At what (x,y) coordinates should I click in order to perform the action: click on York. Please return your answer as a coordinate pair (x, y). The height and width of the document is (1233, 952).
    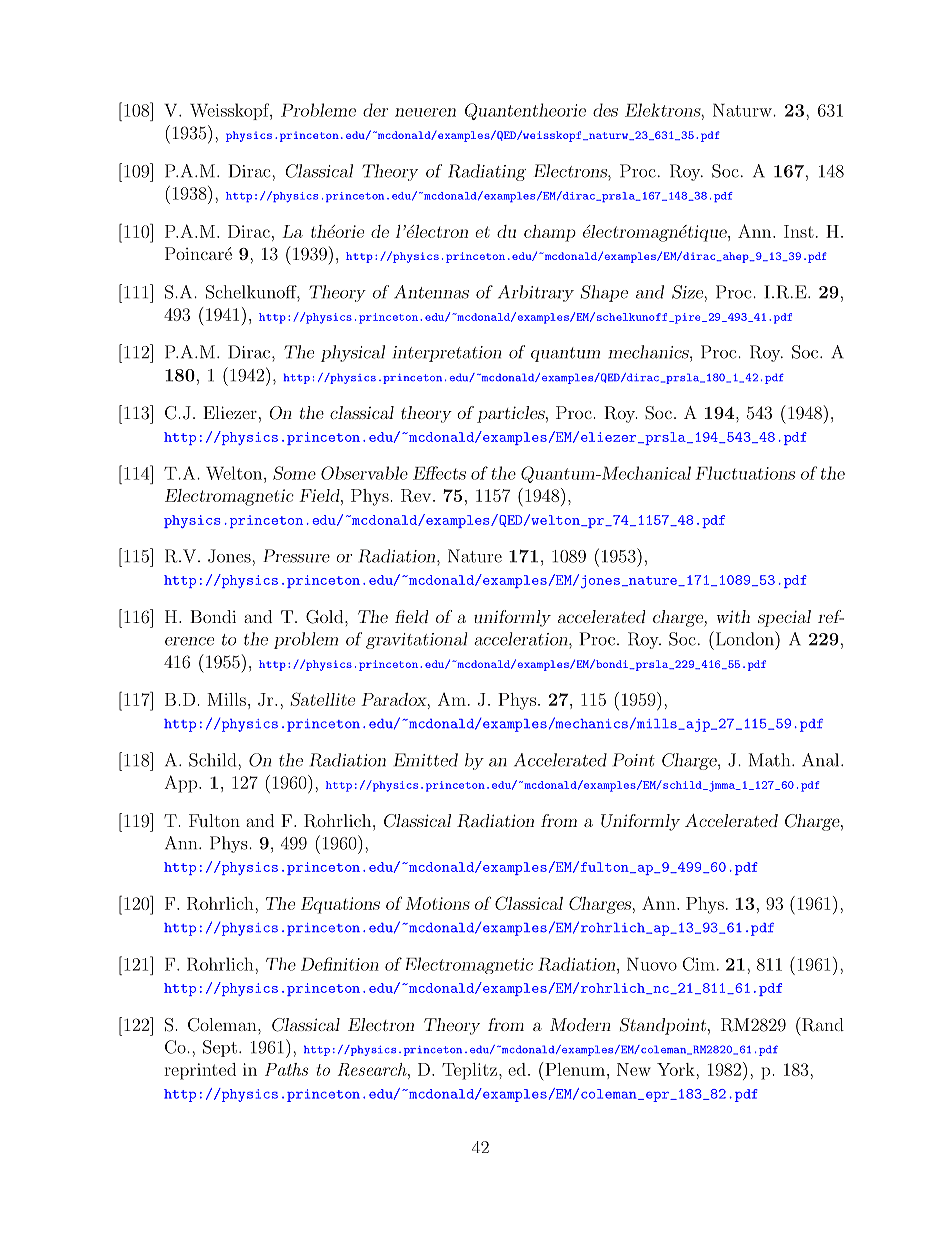
    Looking at the image, I should click on (677, 1069).
